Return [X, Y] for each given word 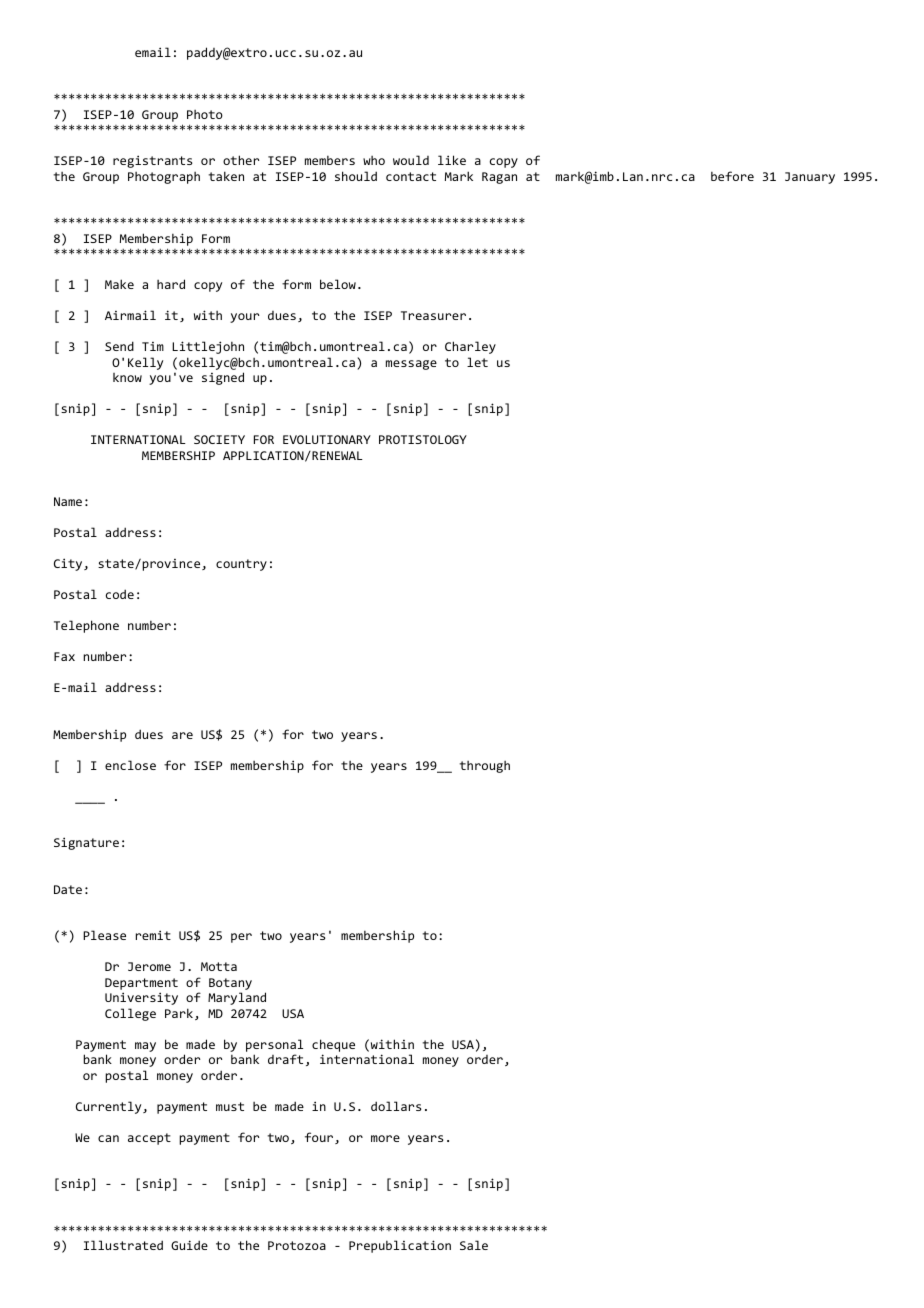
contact [411, 176]
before [732, 176]
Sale [474, 1245]
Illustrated [123, 1245]
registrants [153, 161]
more [385, 1138]
